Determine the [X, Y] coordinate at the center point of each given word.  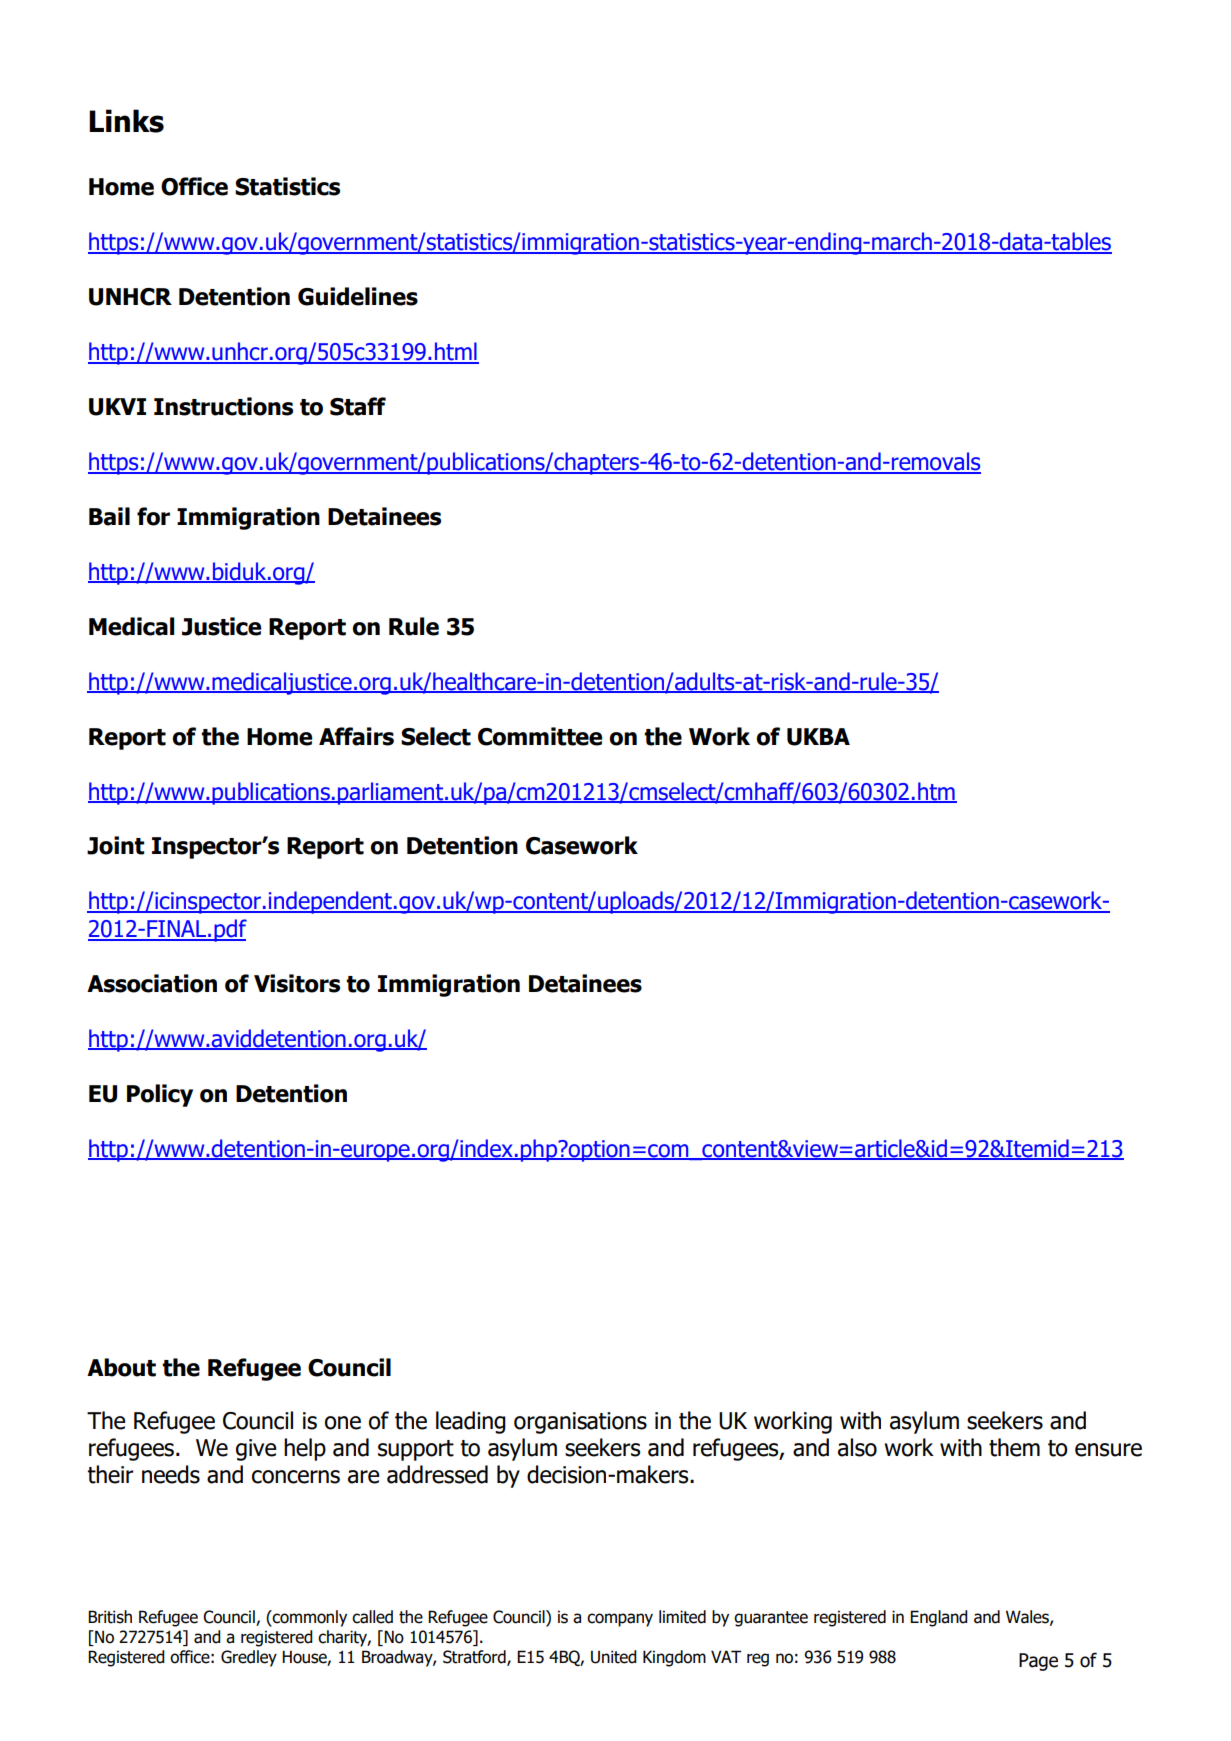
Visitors [297, 983]
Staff [358, 406]
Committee [540, 736]
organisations [580, 1423]
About [121, 1367]
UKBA [818, 737]
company [620, 1620]
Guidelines [358, 296]
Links [126, 121]
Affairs [356, 736]
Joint [115, 845]
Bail [109, 516]
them [1014, 1447]
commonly [309, 1618]
